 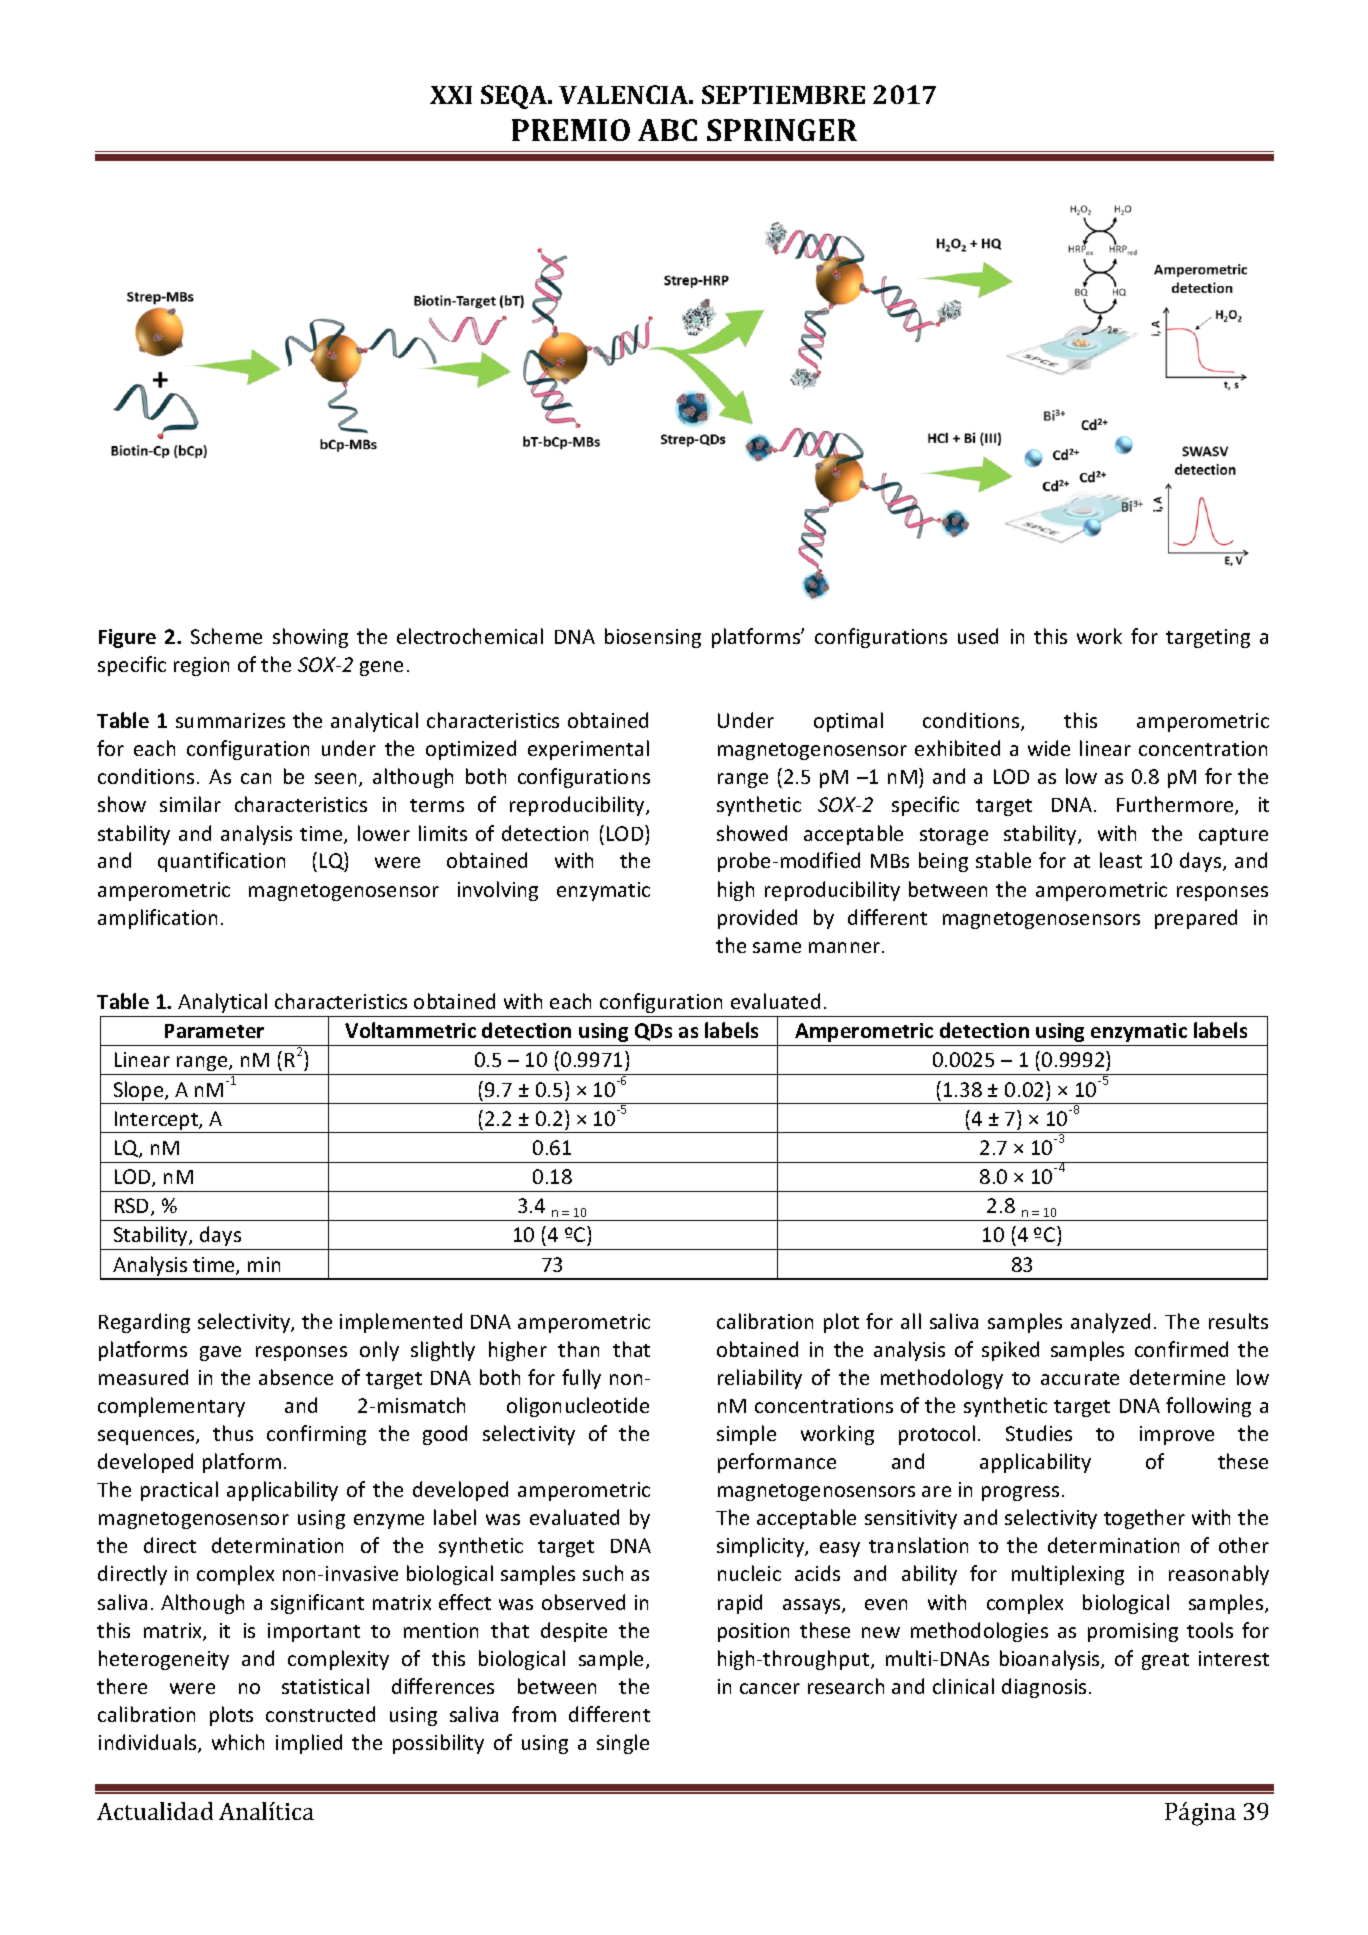 I want to click on SPRINGER, so click(x=782, y=130).
